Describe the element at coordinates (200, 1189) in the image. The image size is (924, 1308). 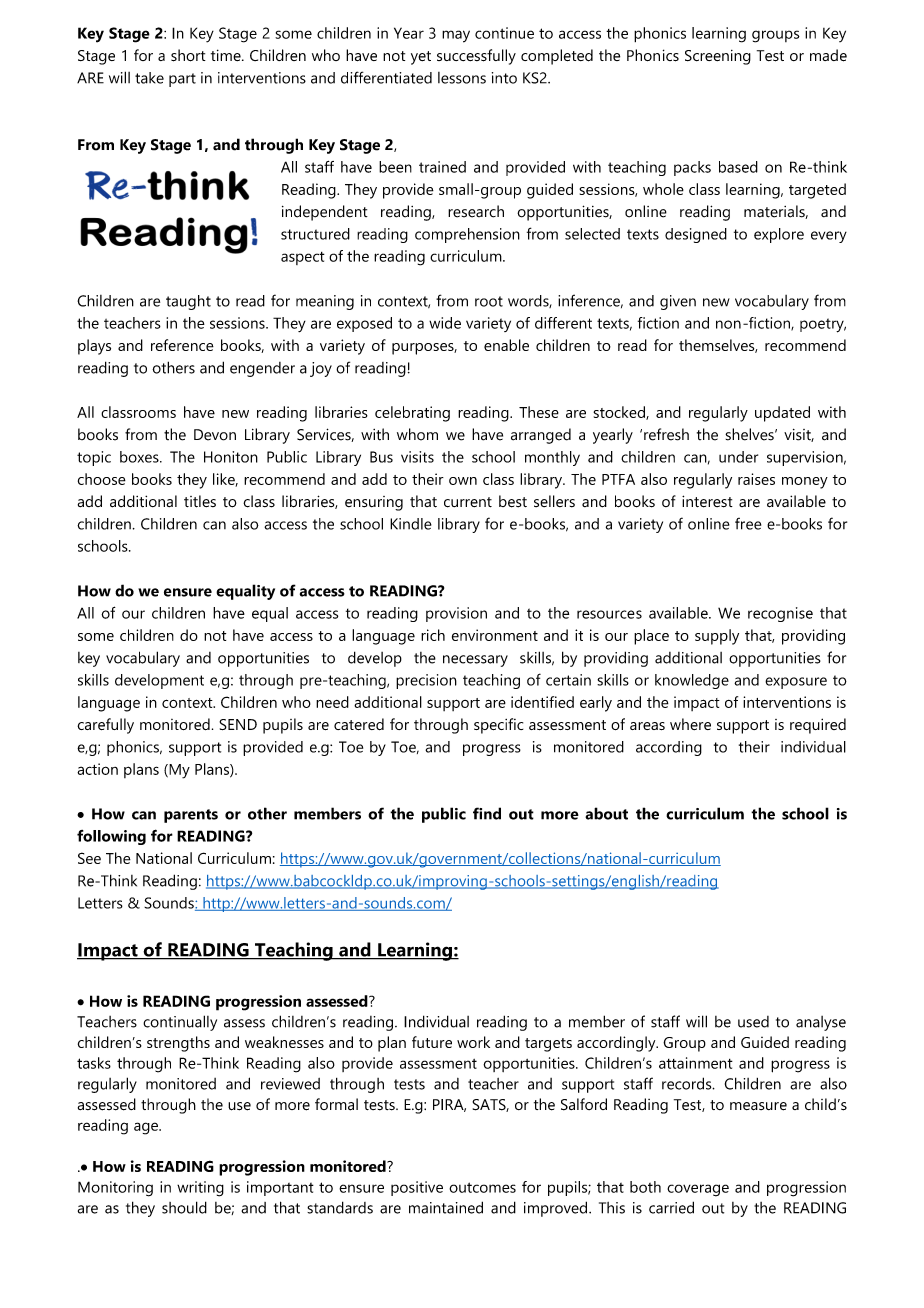
I see `writing` at that location.
